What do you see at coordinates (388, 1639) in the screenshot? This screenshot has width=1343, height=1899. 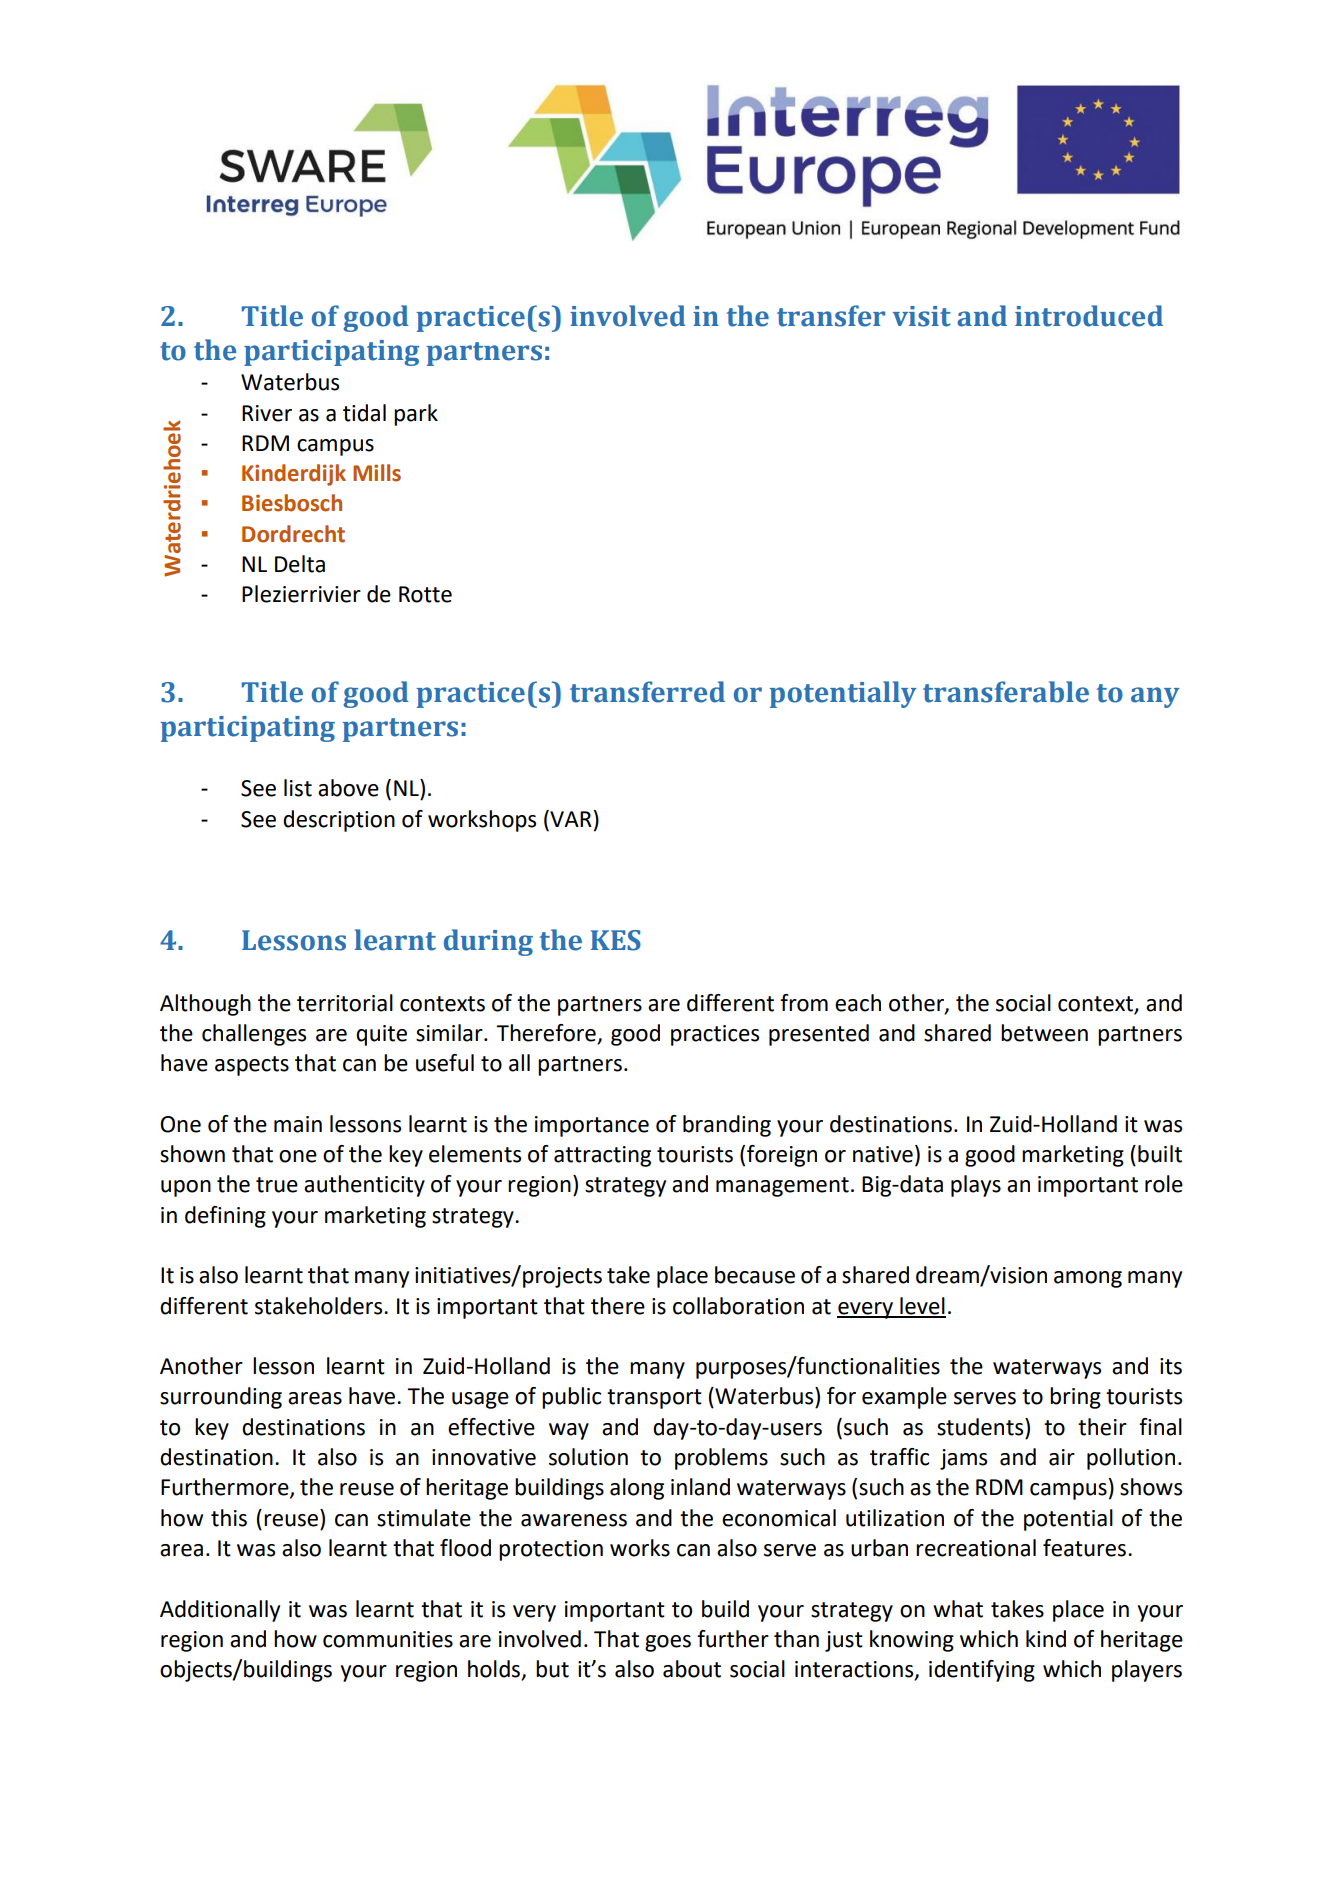 I see `communities` at bounding box center [388, 1639].
